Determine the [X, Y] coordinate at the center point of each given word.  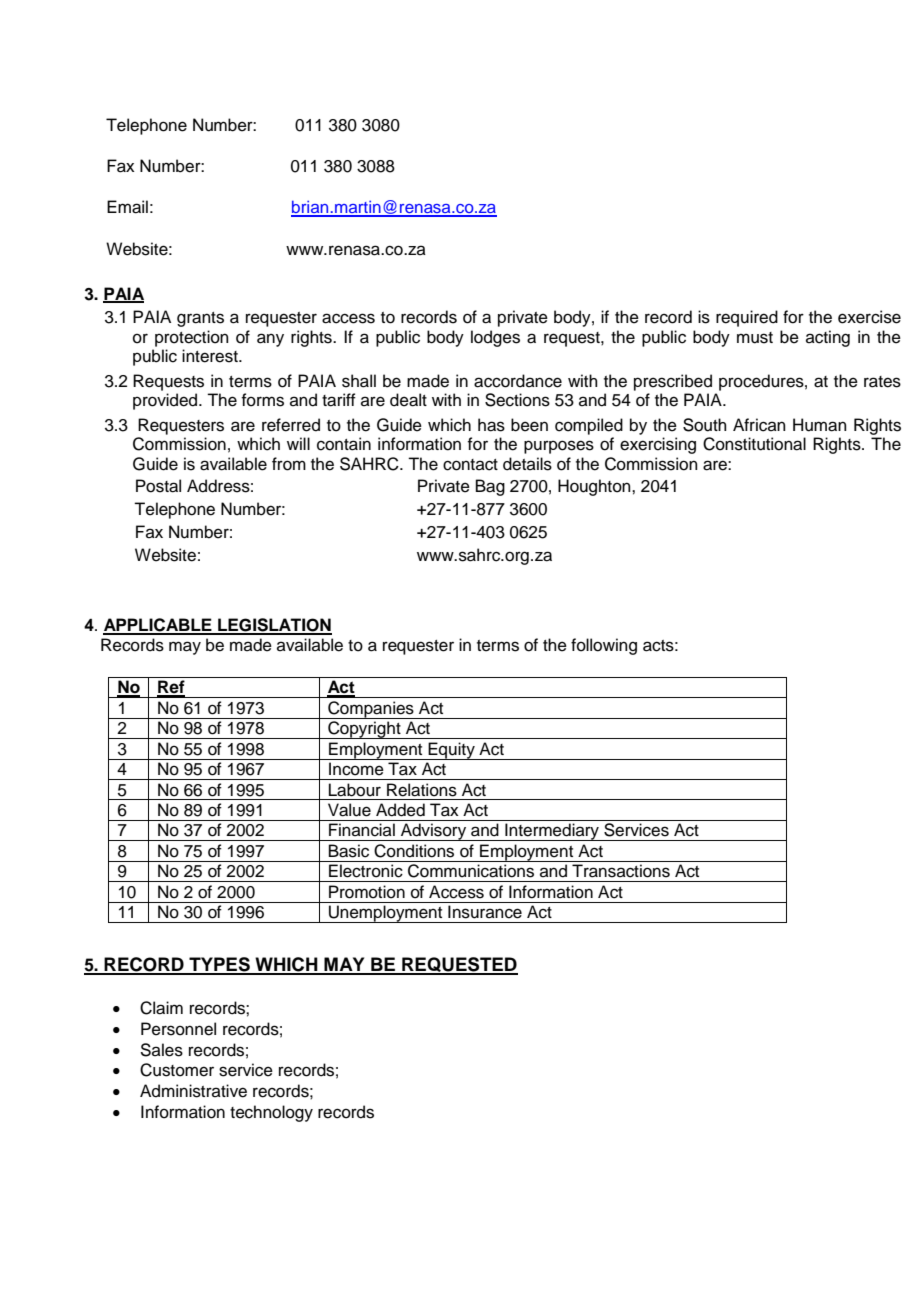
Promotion [367, 892]
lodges [495, 338]
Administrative [193, 1091]
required [747, 318]
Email [127, 207]
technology [271, 1113]
